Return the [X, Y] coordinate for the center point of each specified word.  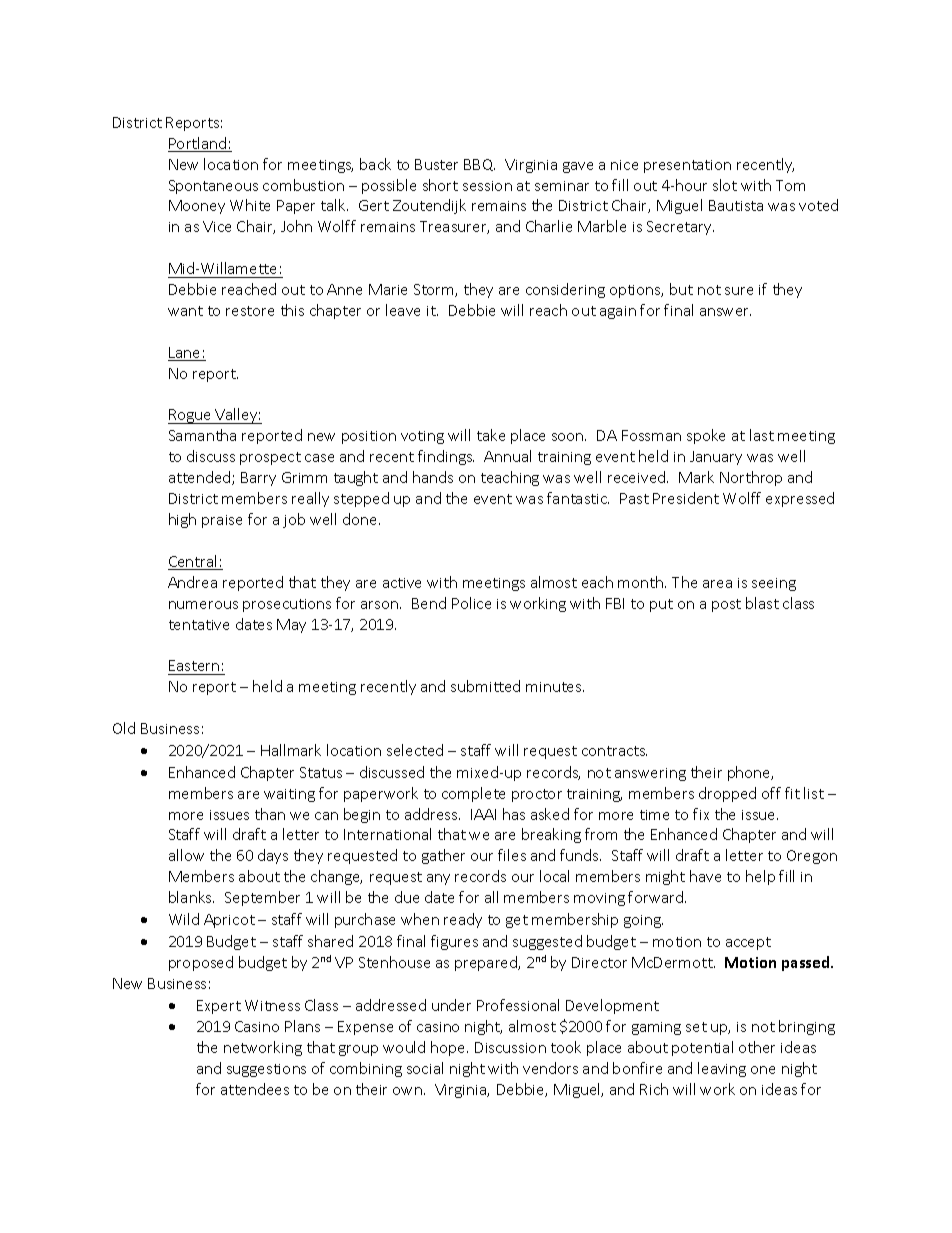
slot [725, 185]
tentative [199, 625]
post [726, 605]
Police [471, 603]
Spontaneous [213, 187]
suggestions [266, 1070]
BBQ [479, 165]
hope [449, 1048]
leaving [722, 1069]
